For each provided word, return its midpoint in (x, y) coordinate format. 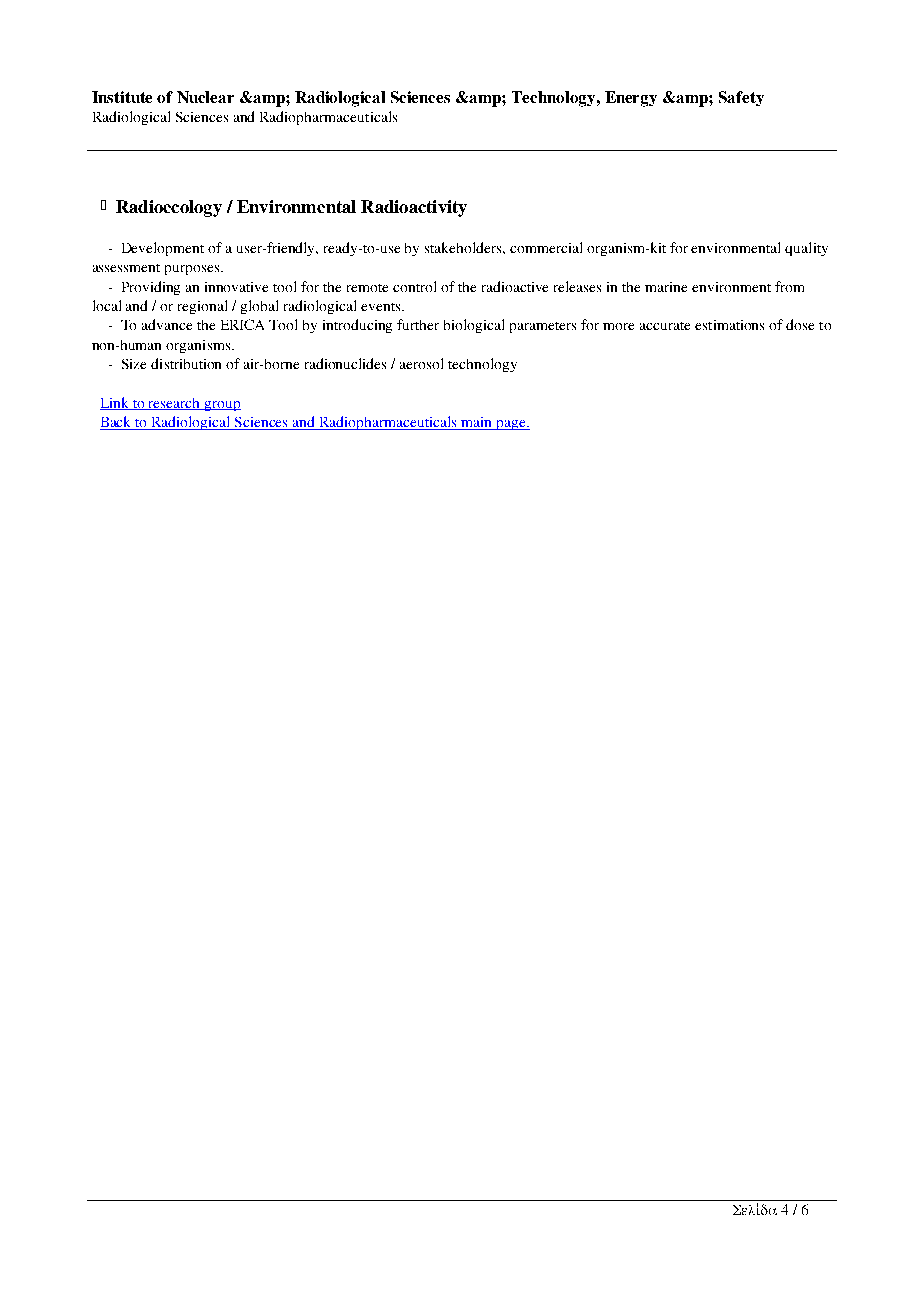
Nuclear (205, 97)
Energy (631, 99)
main (477, 423)
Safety (741, 98)
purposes (193, 270)
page (511, 425)
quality (806, 249)
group (222, 406)
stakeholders (464, 247)
